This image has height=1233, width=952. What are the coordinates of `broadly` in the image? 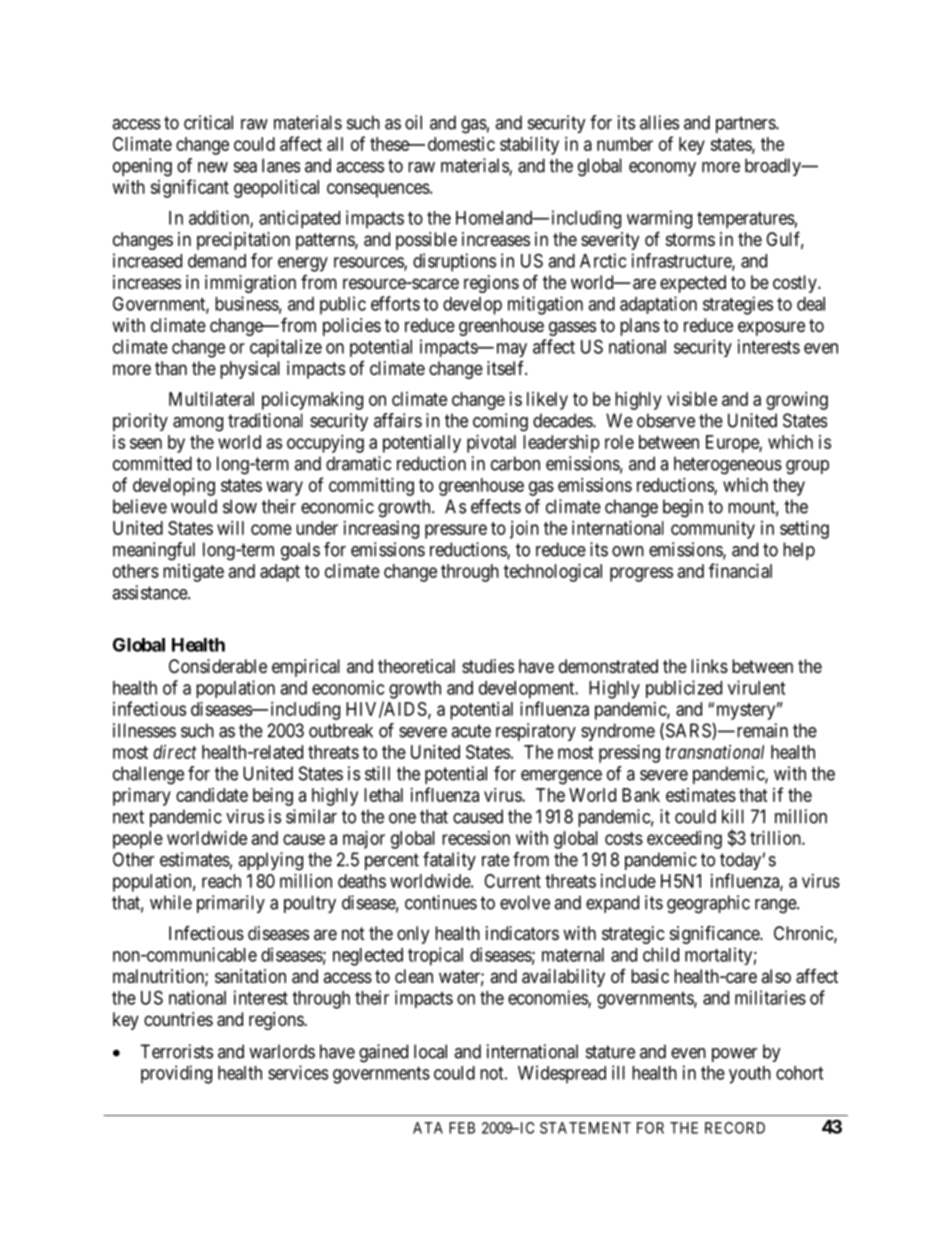 It's located at (774, 167).
